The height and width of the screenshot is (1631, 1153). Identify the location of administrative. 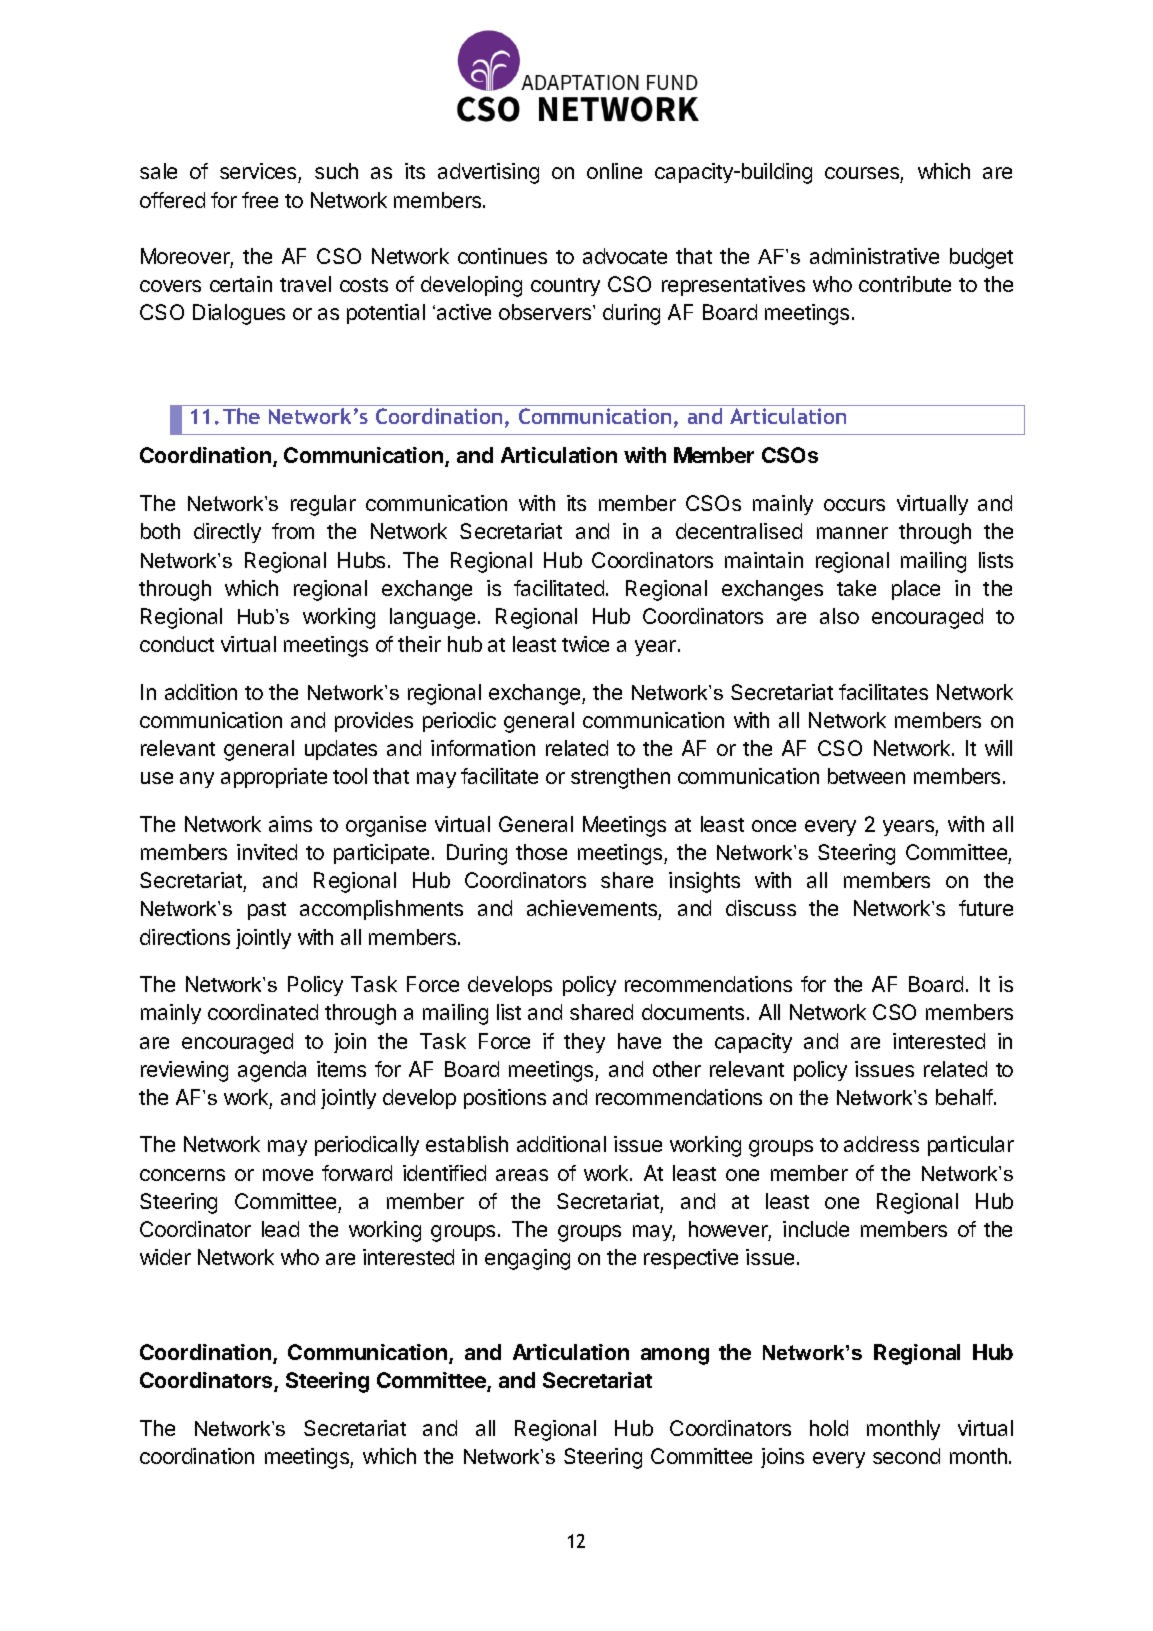
(874, 256).
